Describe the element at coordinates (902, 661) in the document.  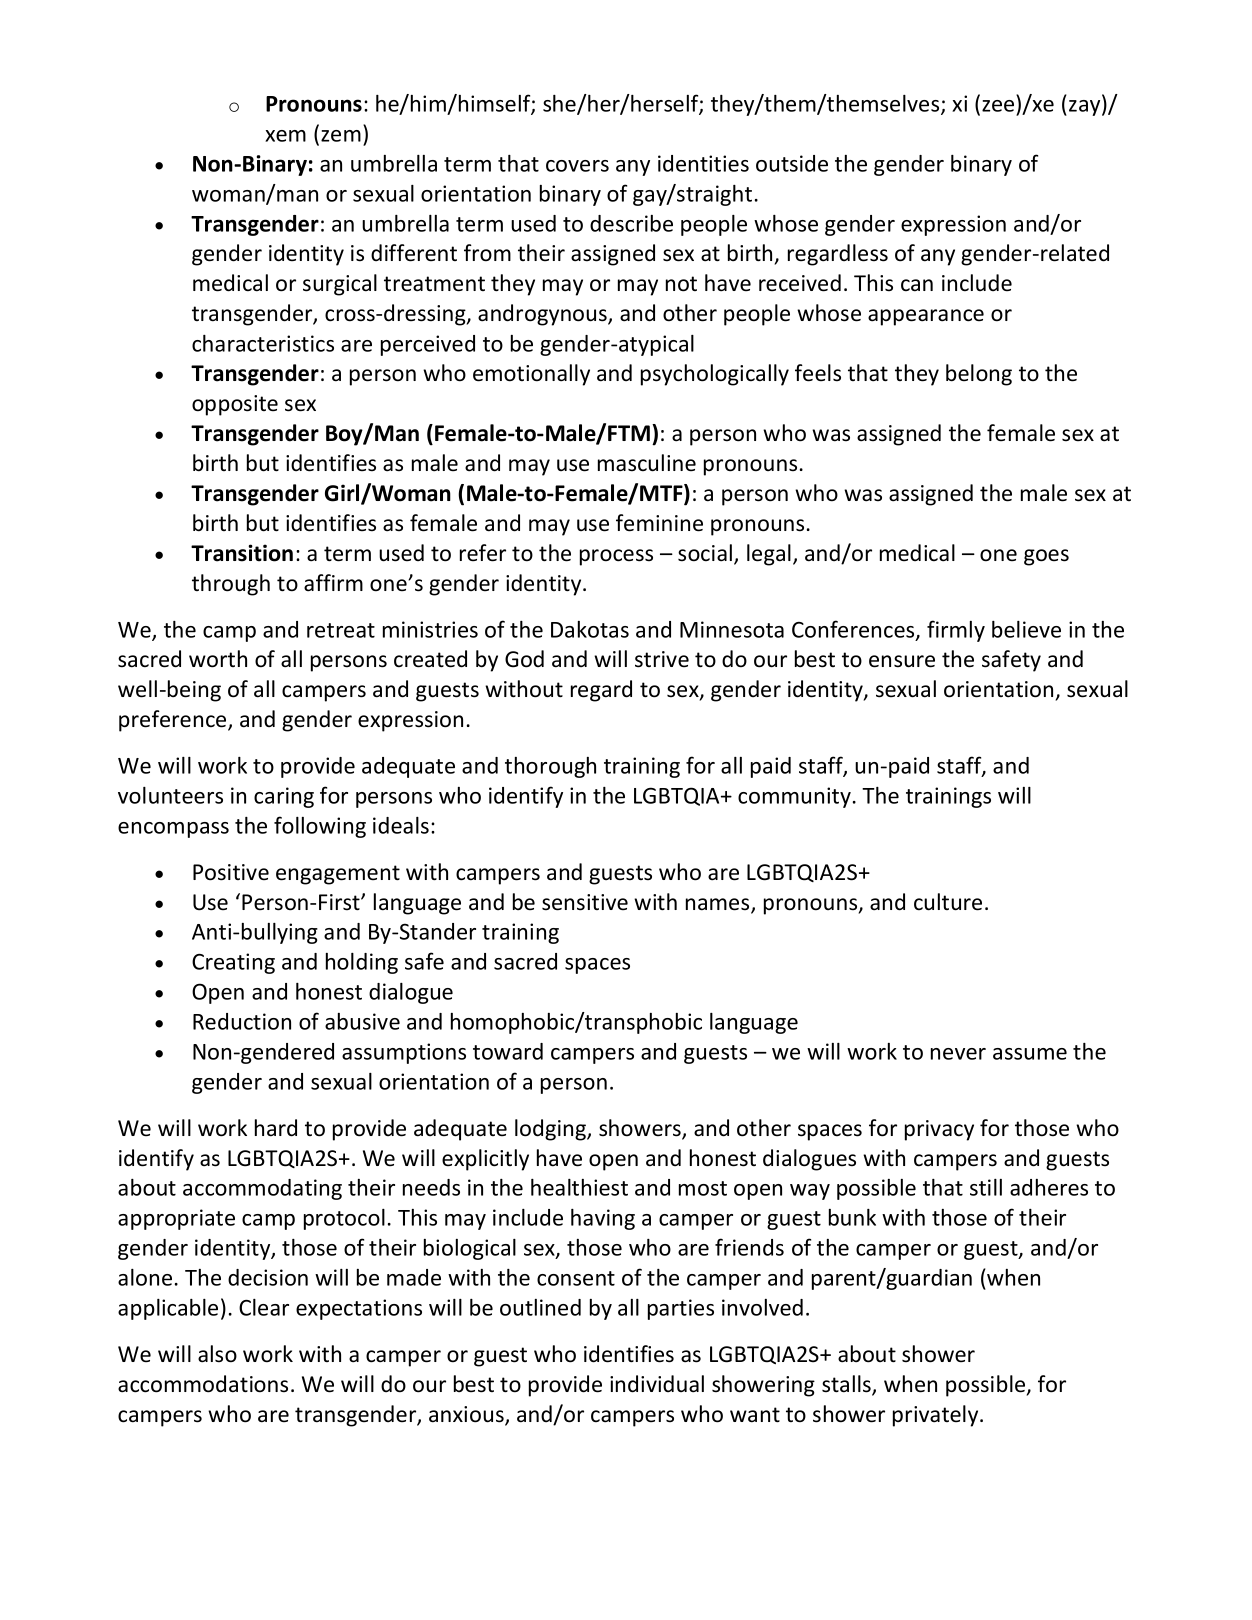
I see `ensure` at that location.
